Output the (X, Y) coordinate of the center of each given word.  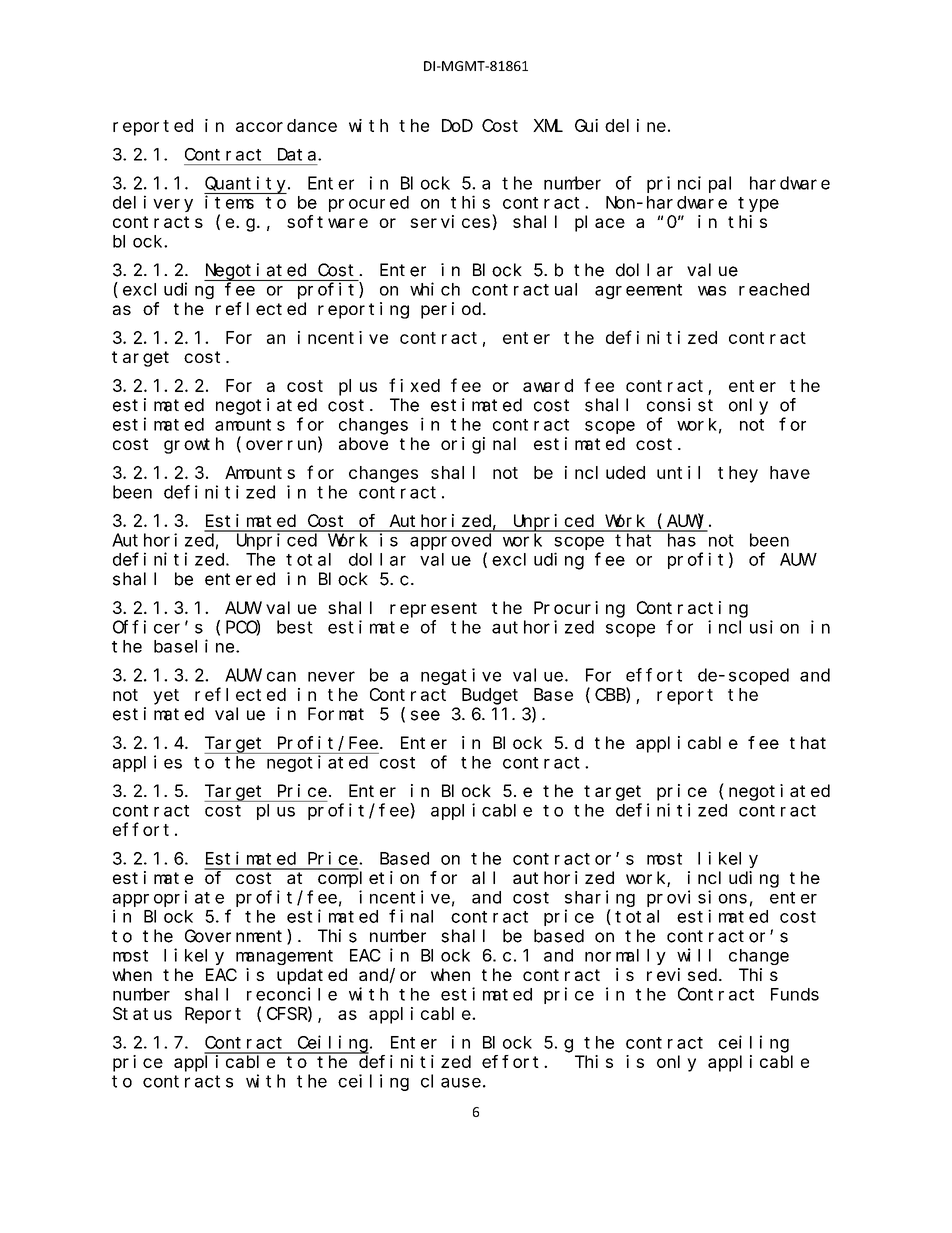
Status (142, 1013)
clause (451, 1081)
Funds (795, 994)
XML (548, 126)
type (758, 204)
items (229, 202)
